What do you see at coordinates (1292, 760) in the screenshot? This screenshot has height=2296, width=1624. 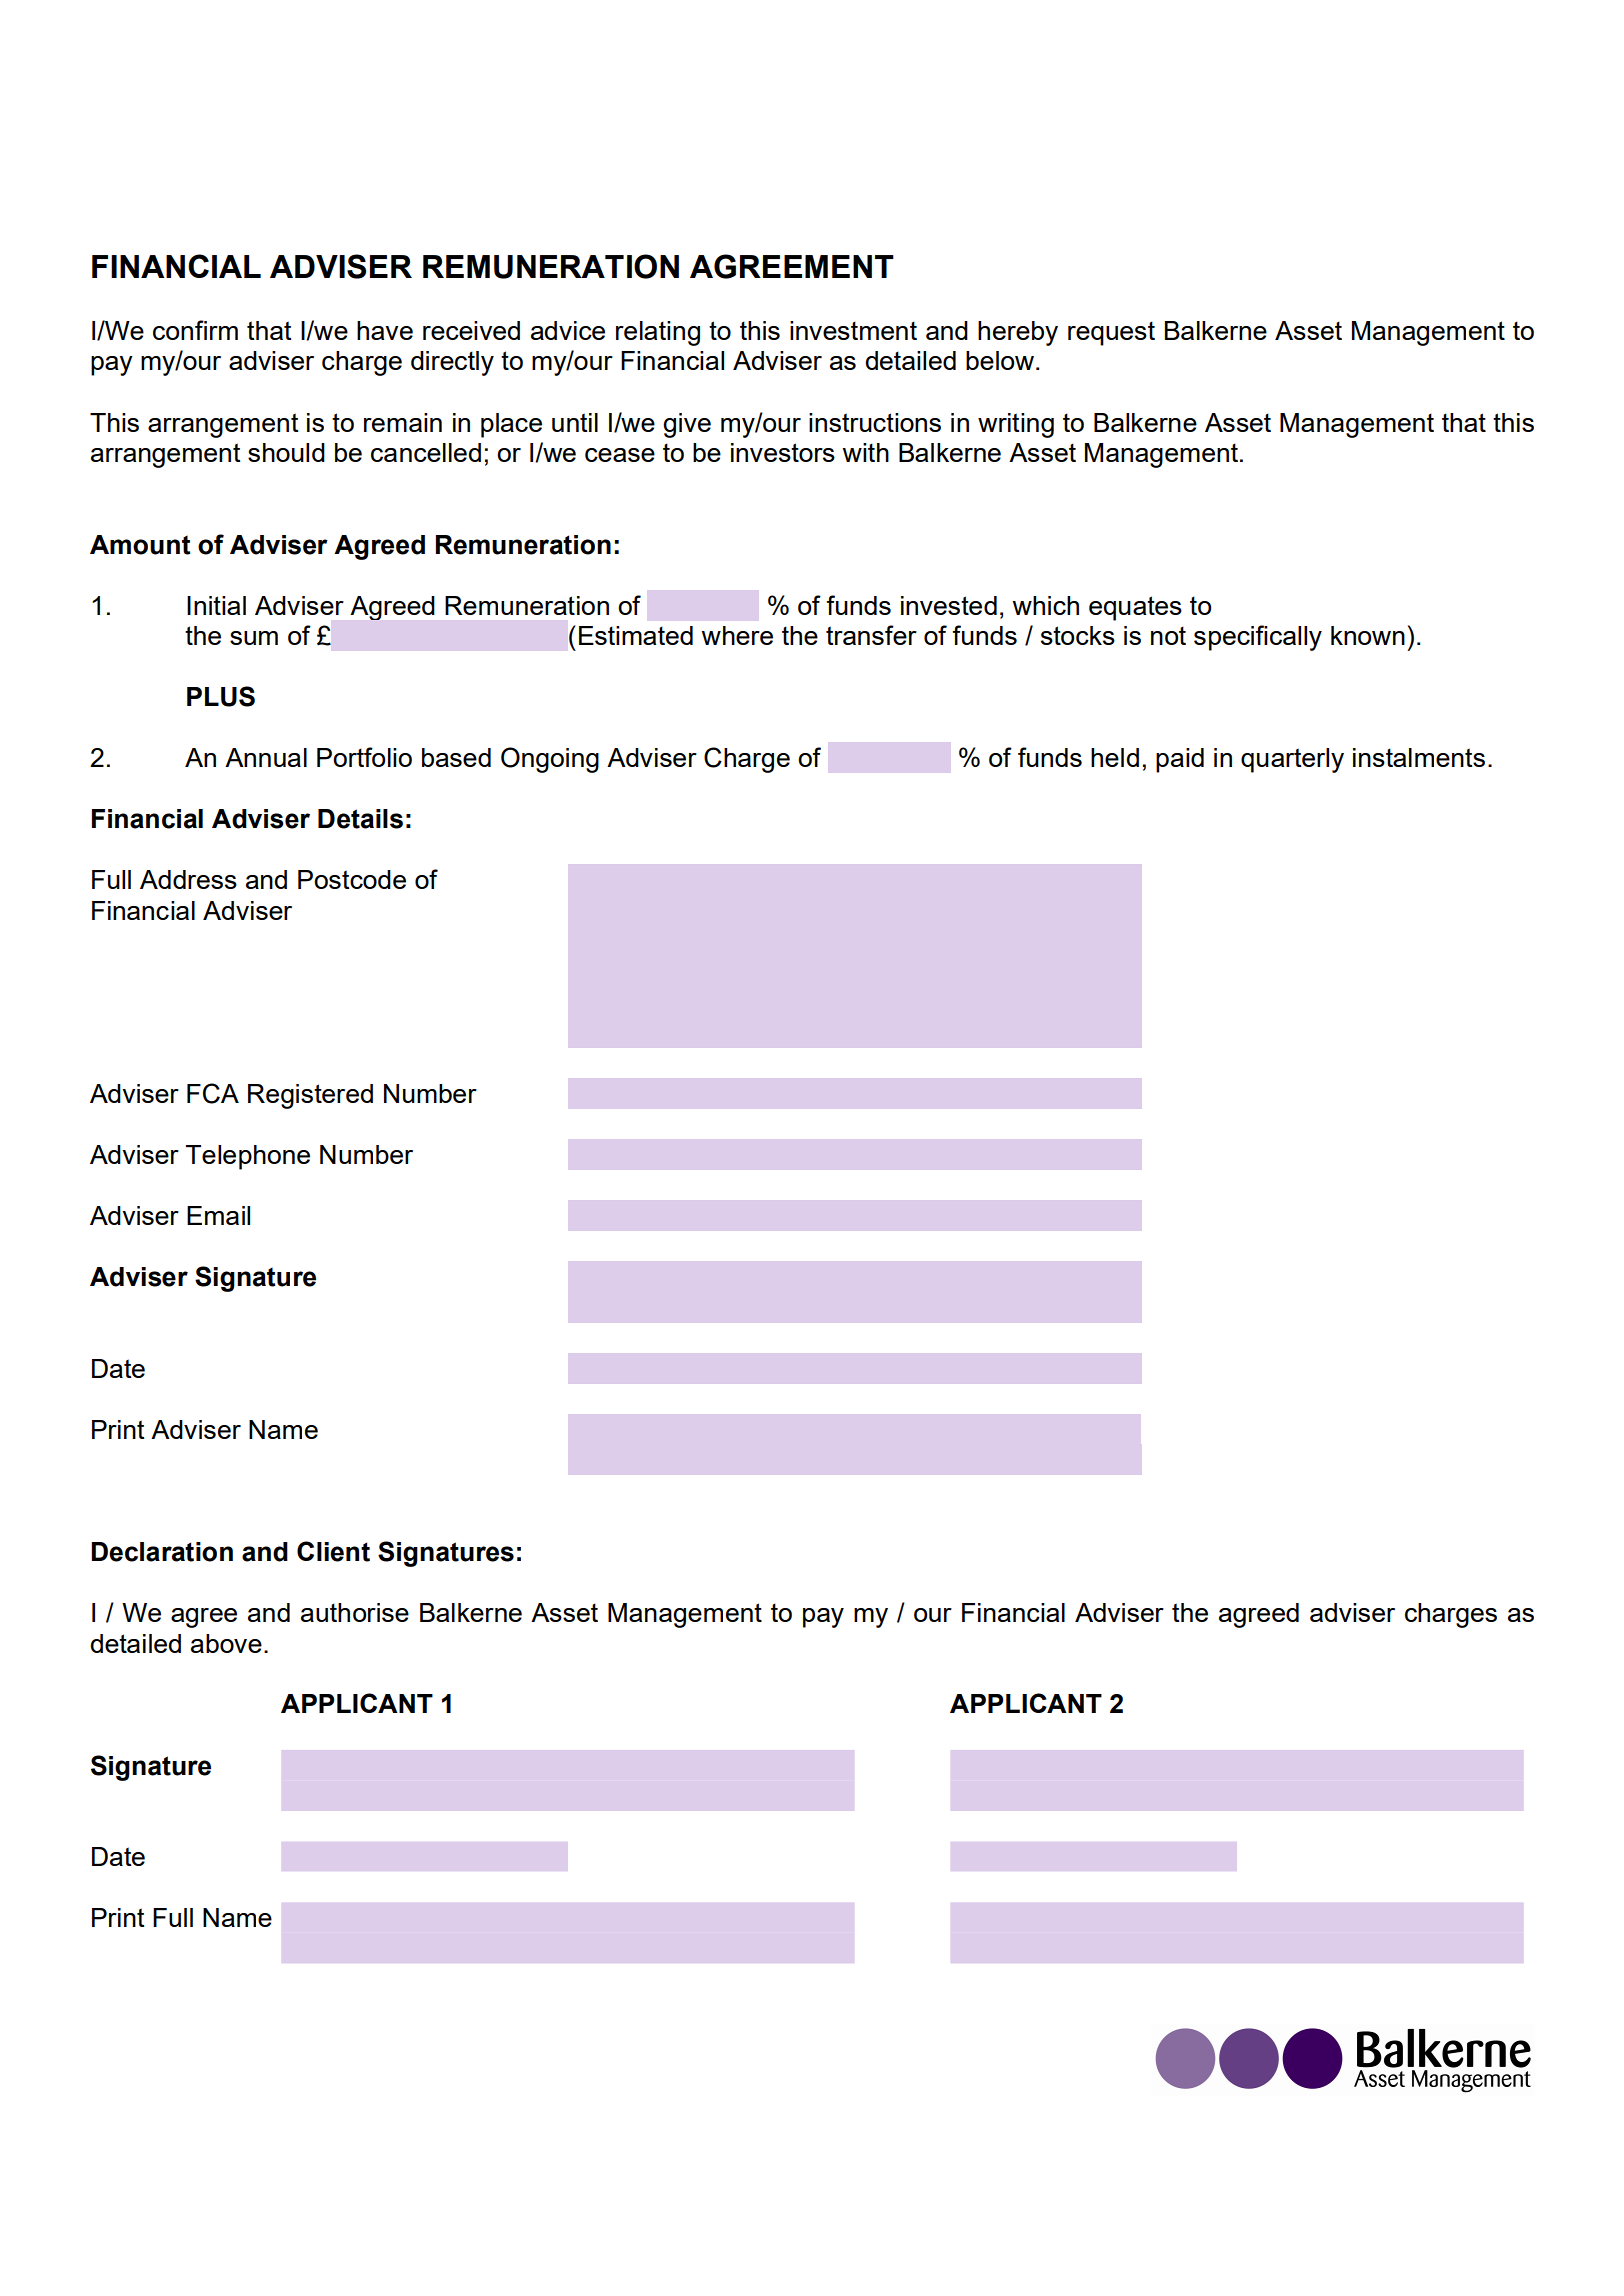 I see `quarterly` at bounding box center [1292, 760].
